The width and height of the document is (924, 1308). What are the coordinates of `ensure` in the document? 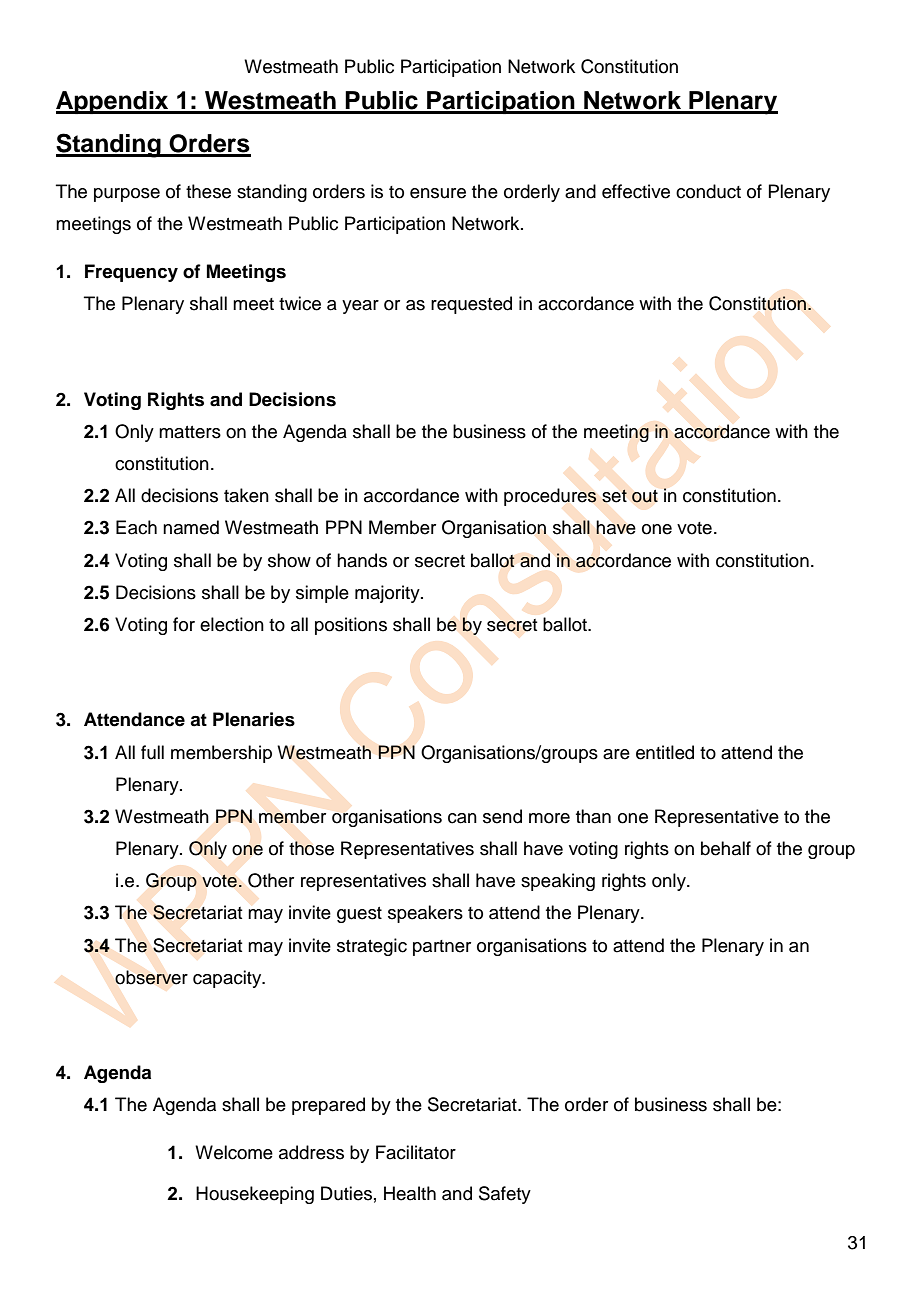 It's located at (438, 193).
